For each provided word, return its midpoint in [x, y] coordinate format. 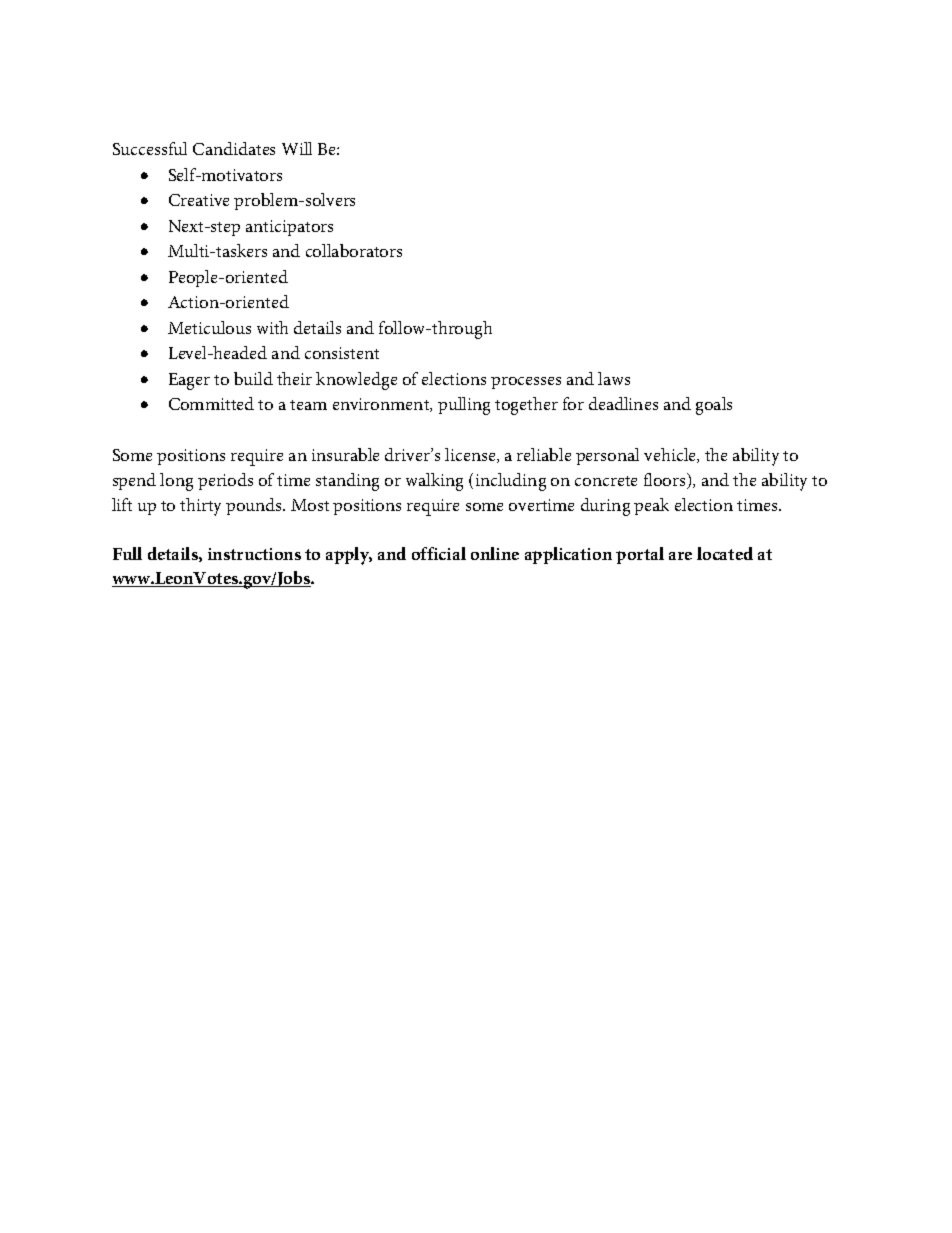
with [272, 327]
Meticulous [209, 327]
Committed [211, 403]
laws [614, 378]
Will [297, 148]
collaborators [354, 250]
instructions [254, 554]
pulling [464, 406]
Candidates [234, 148]
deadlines [623, 403]
